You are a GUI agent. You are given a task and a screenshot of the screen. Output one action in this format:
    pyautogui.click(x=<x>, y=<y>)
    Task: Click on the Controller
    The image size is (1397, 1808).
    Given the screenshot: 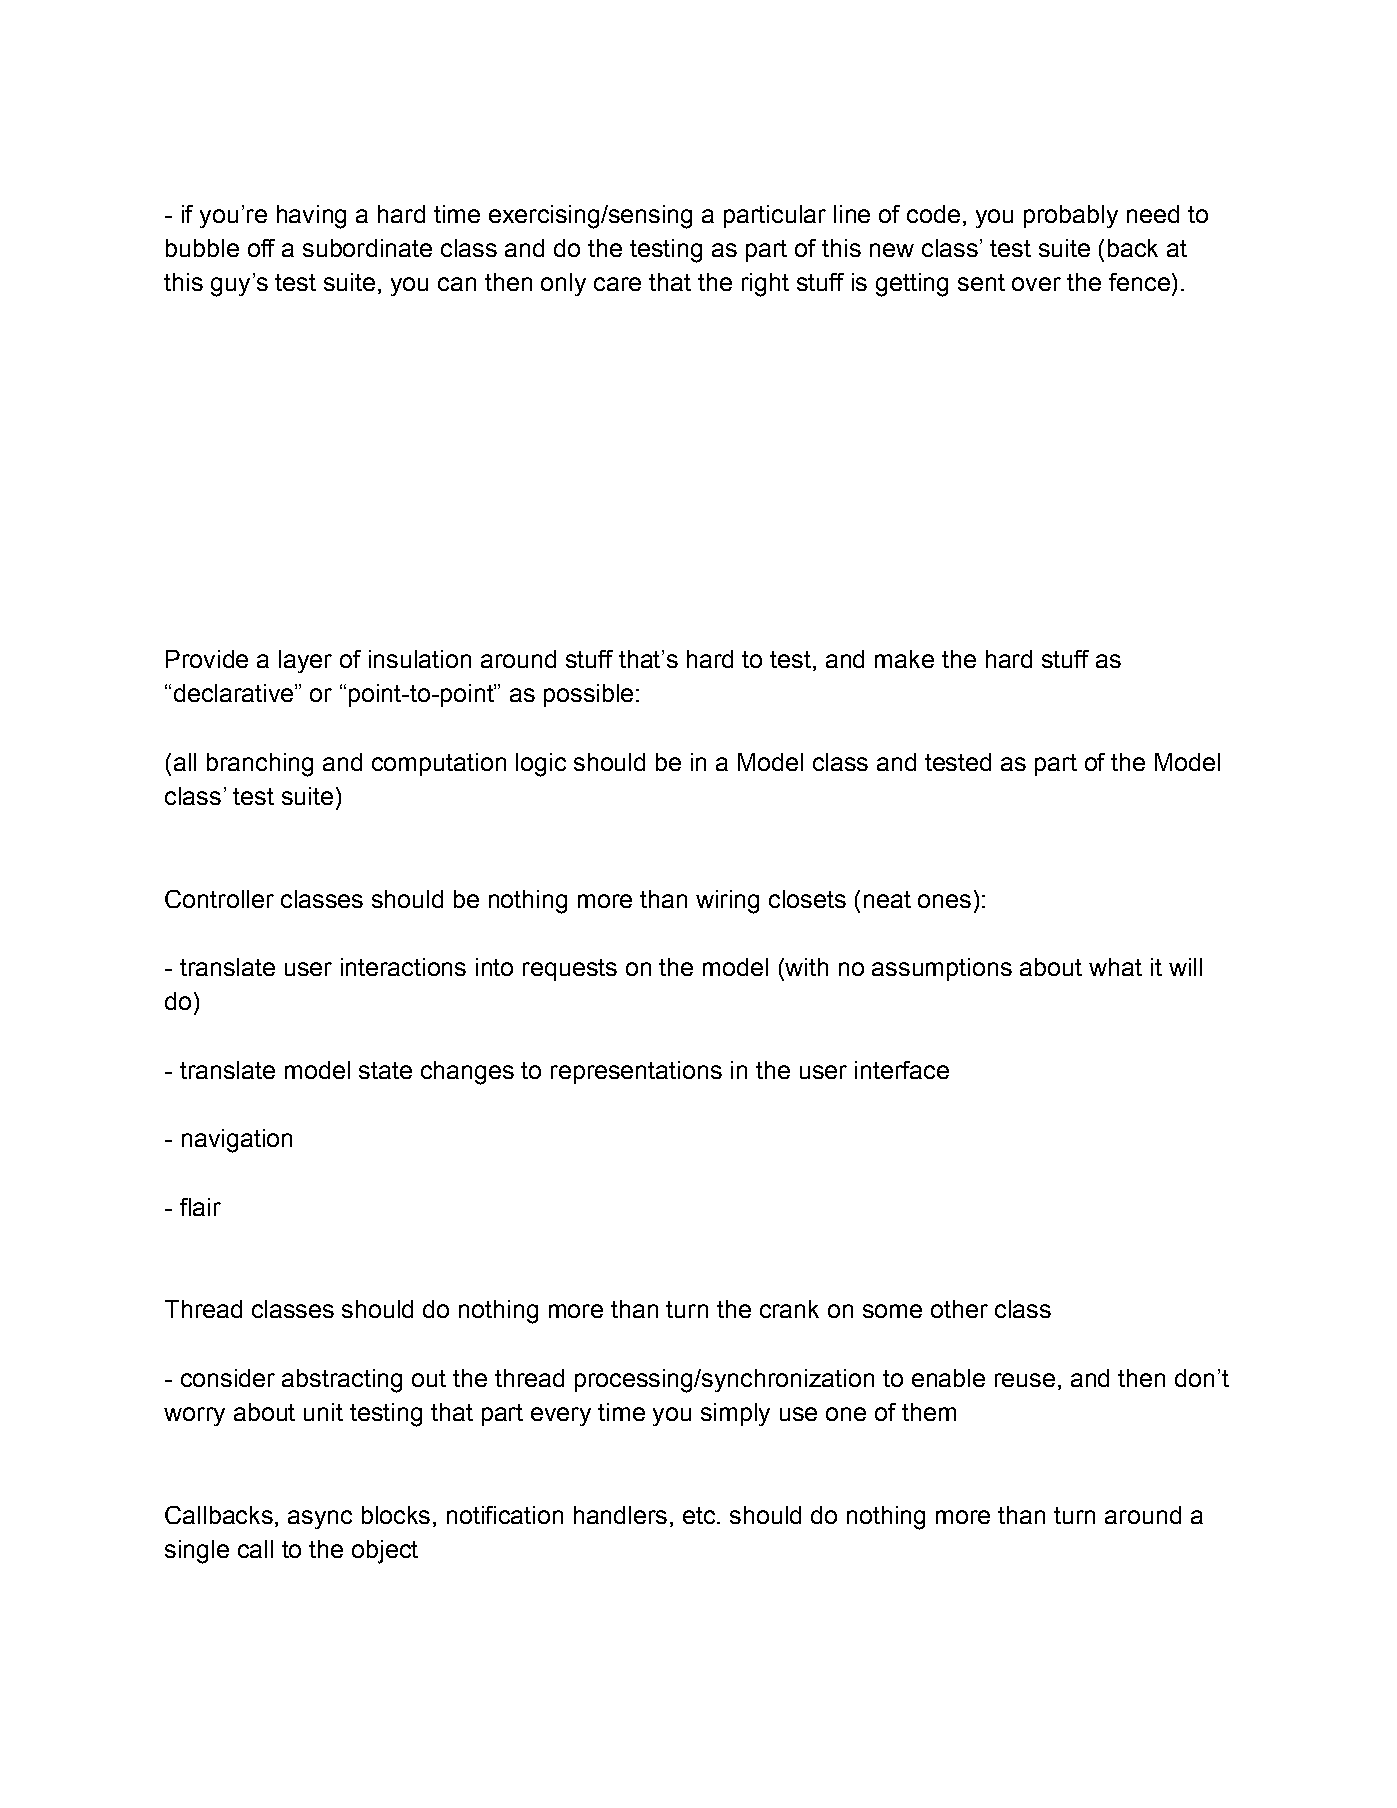 What is the action you would take?
    pyautogui.click(x=219, y=899)
